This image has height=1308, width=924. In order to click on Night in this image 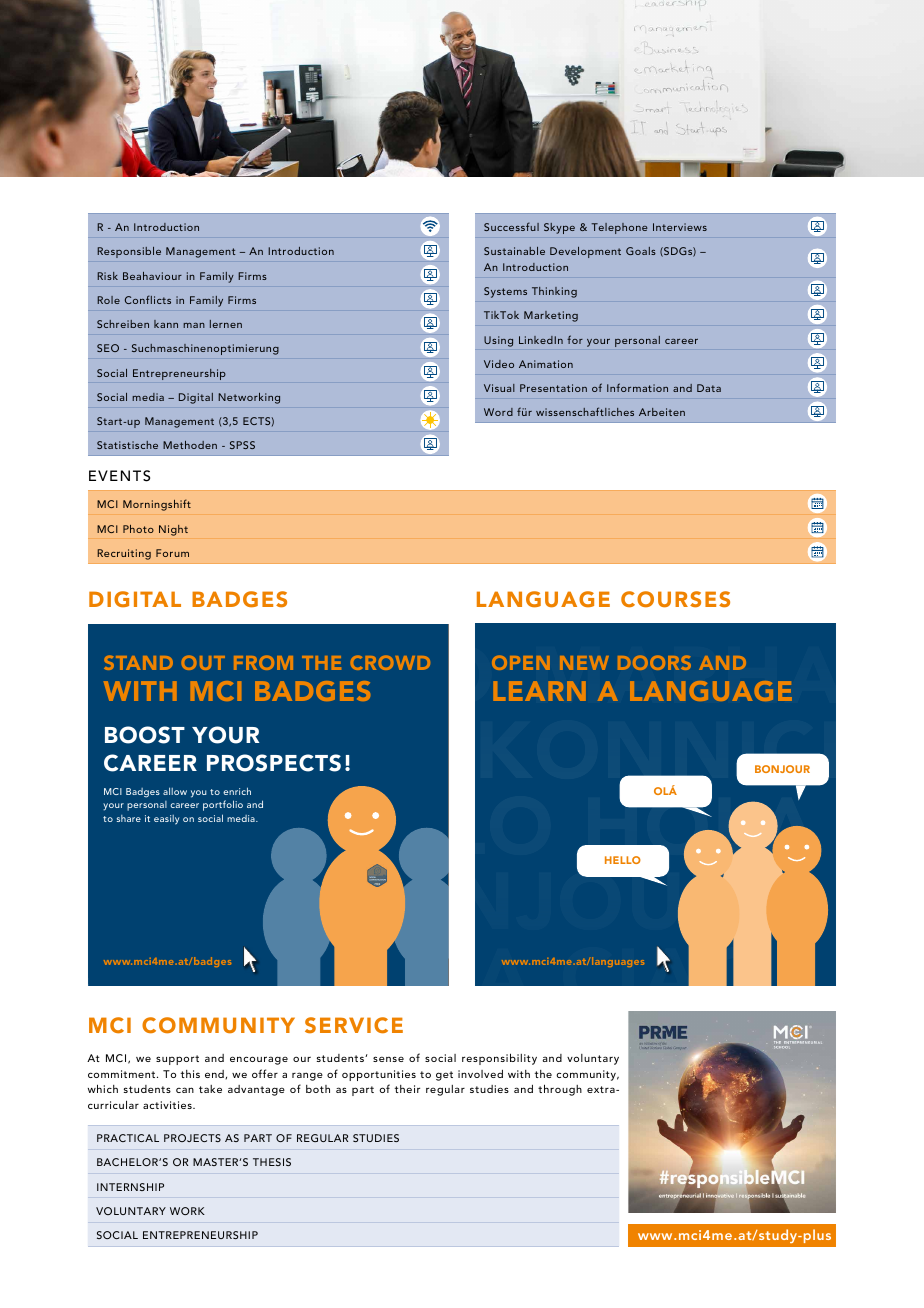, I will do `click(173, 530)`.
